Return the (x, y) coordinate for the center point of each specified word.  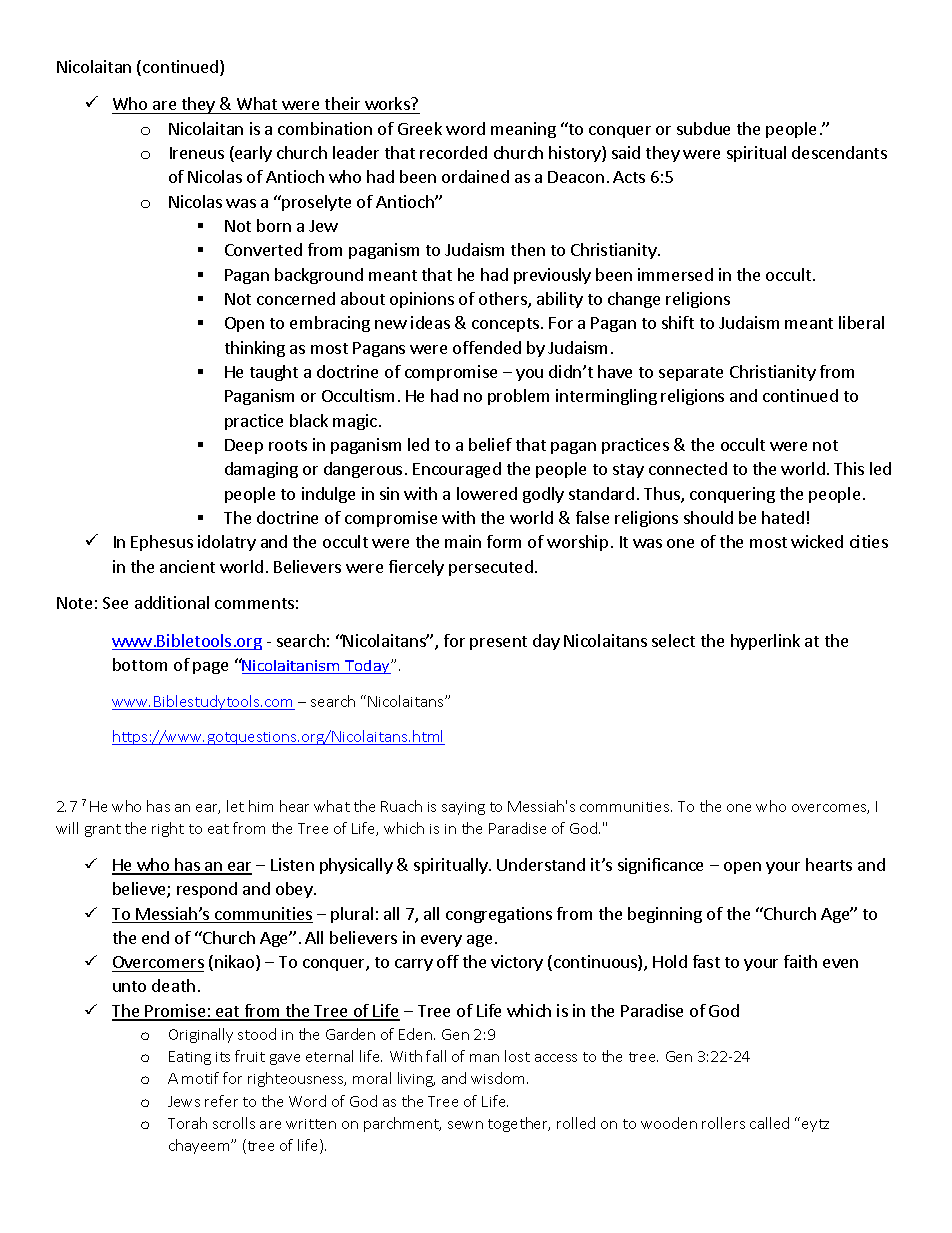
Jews (184, 1101)
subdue (703, 128)
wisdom (497, 1078)
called (769, 1123)
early (252, 154)
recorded (453, 152)
